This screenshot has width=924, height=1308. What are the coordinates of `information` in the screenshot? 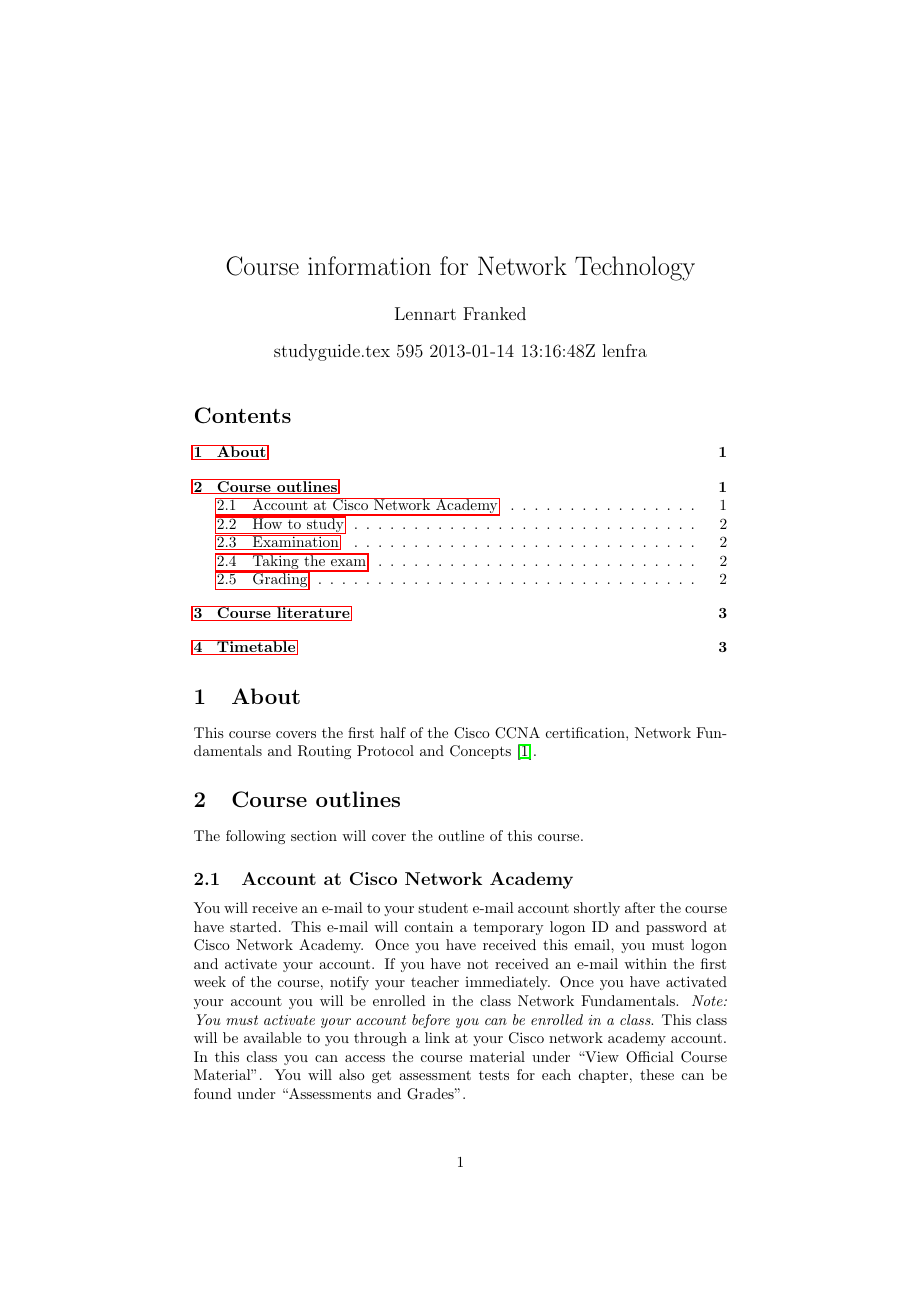 It's located at (369, 265).
